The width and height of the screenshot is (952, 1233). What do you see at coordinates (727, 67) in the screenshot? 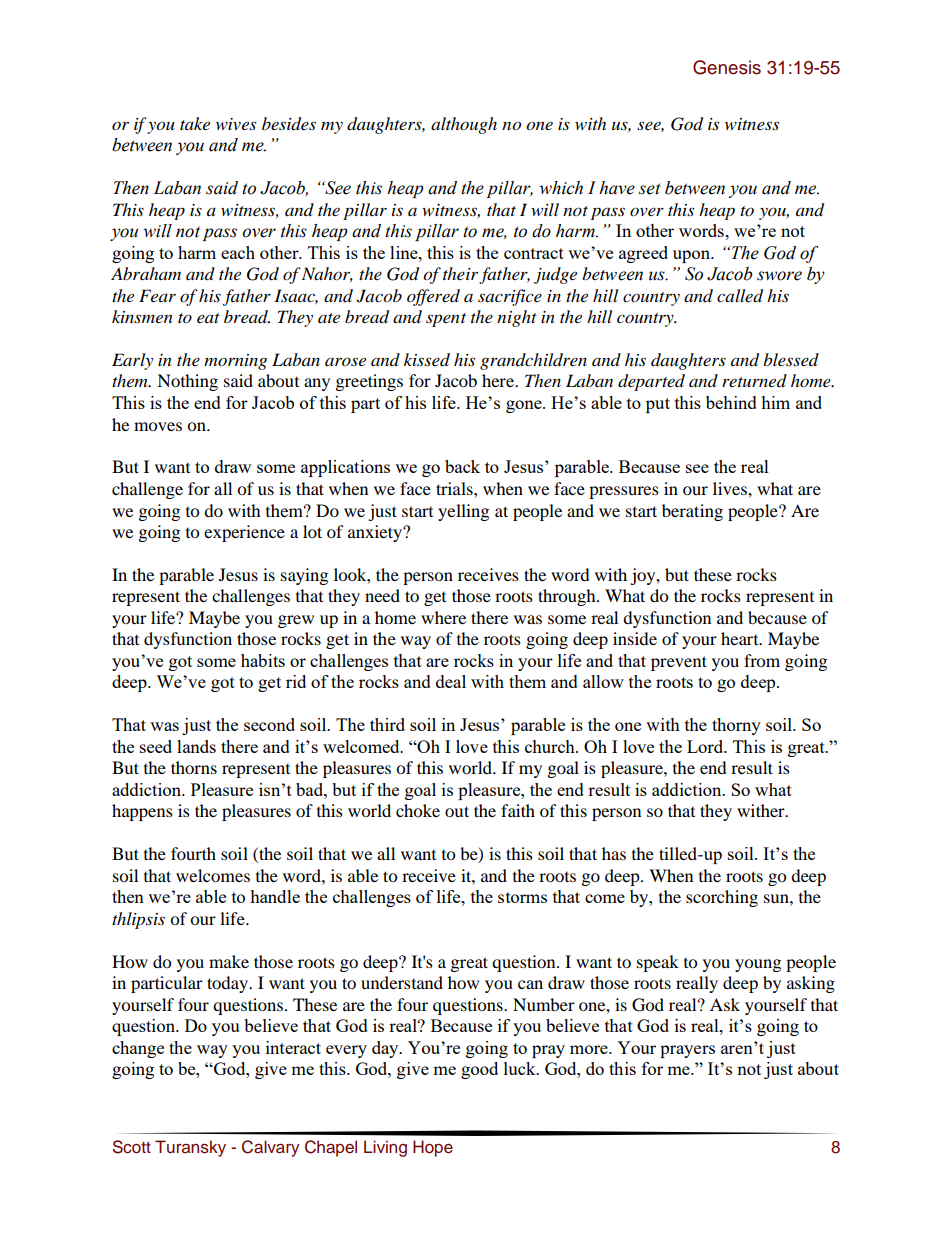
I see `Genesis` at bounding box center [727, 67].
